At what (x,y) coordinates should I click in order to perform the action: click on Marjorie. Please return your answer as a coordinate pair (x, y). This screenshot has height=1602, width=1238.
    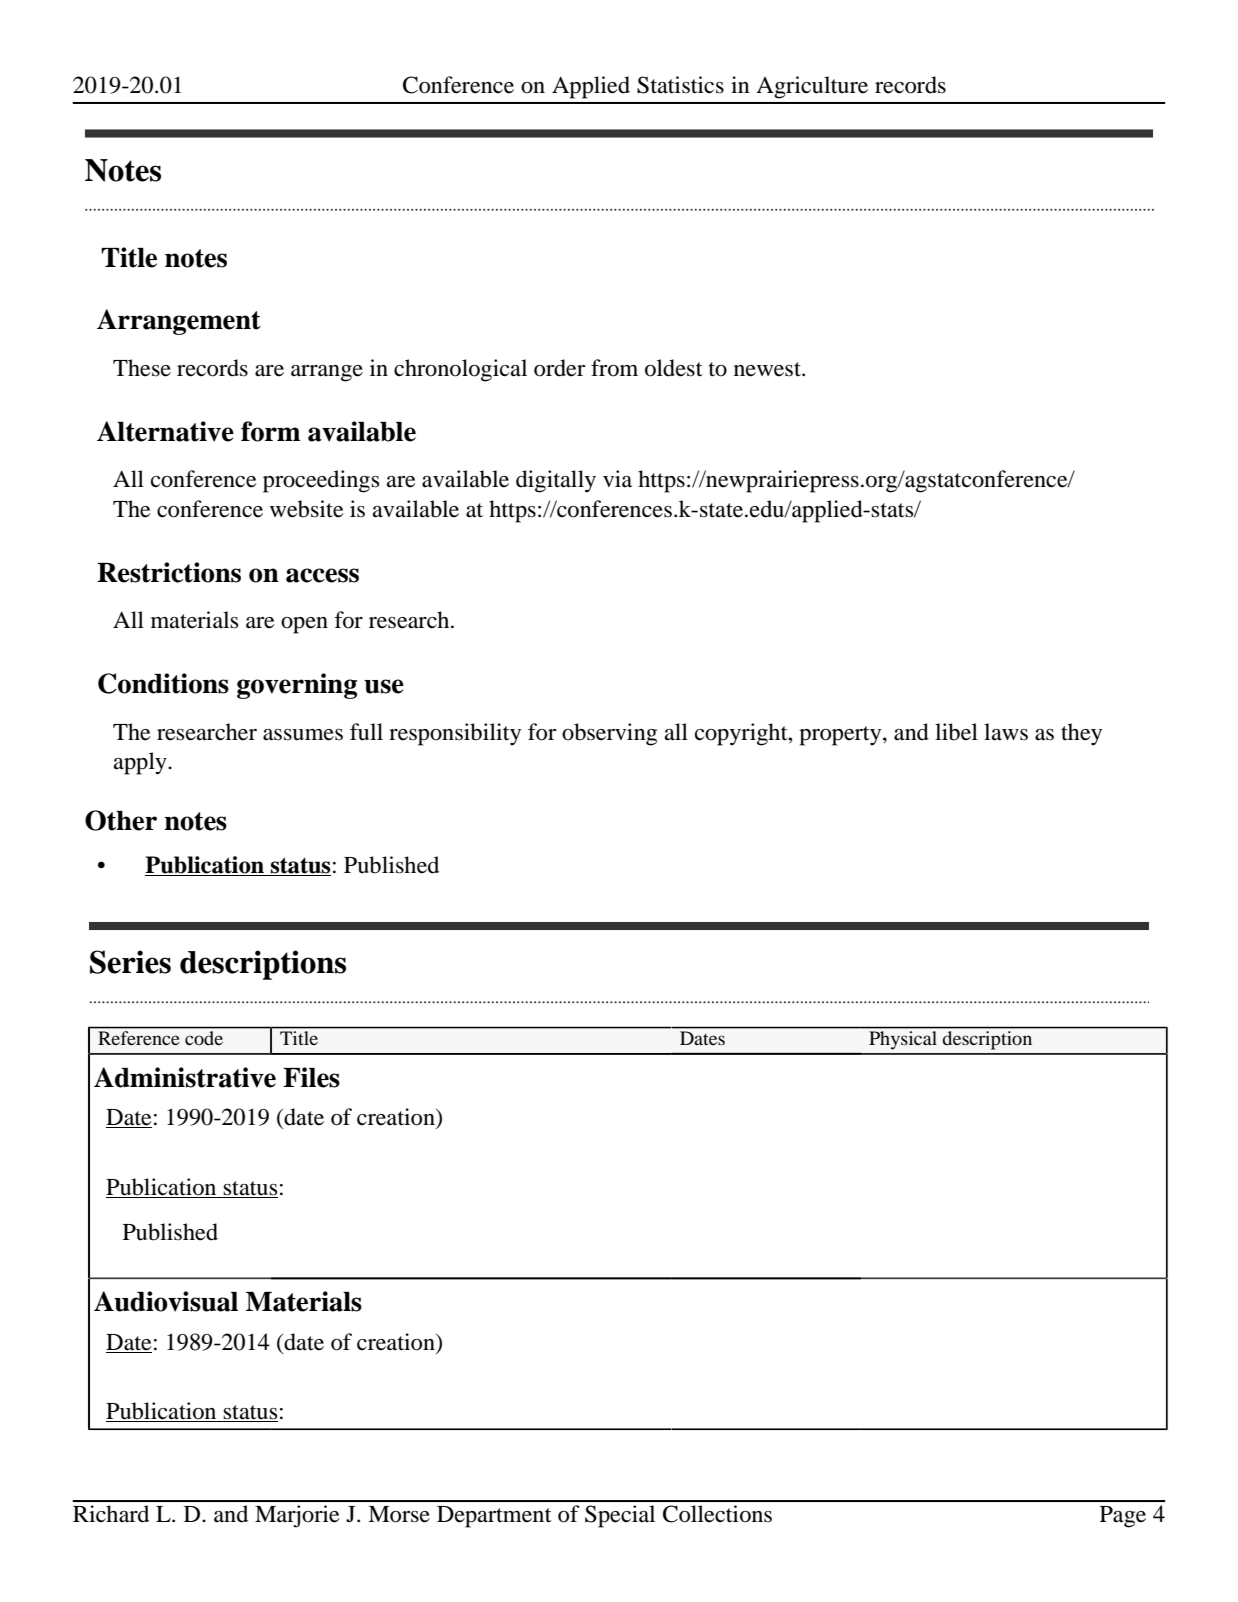
    Looking at the image, I should click on (297, 1516).
